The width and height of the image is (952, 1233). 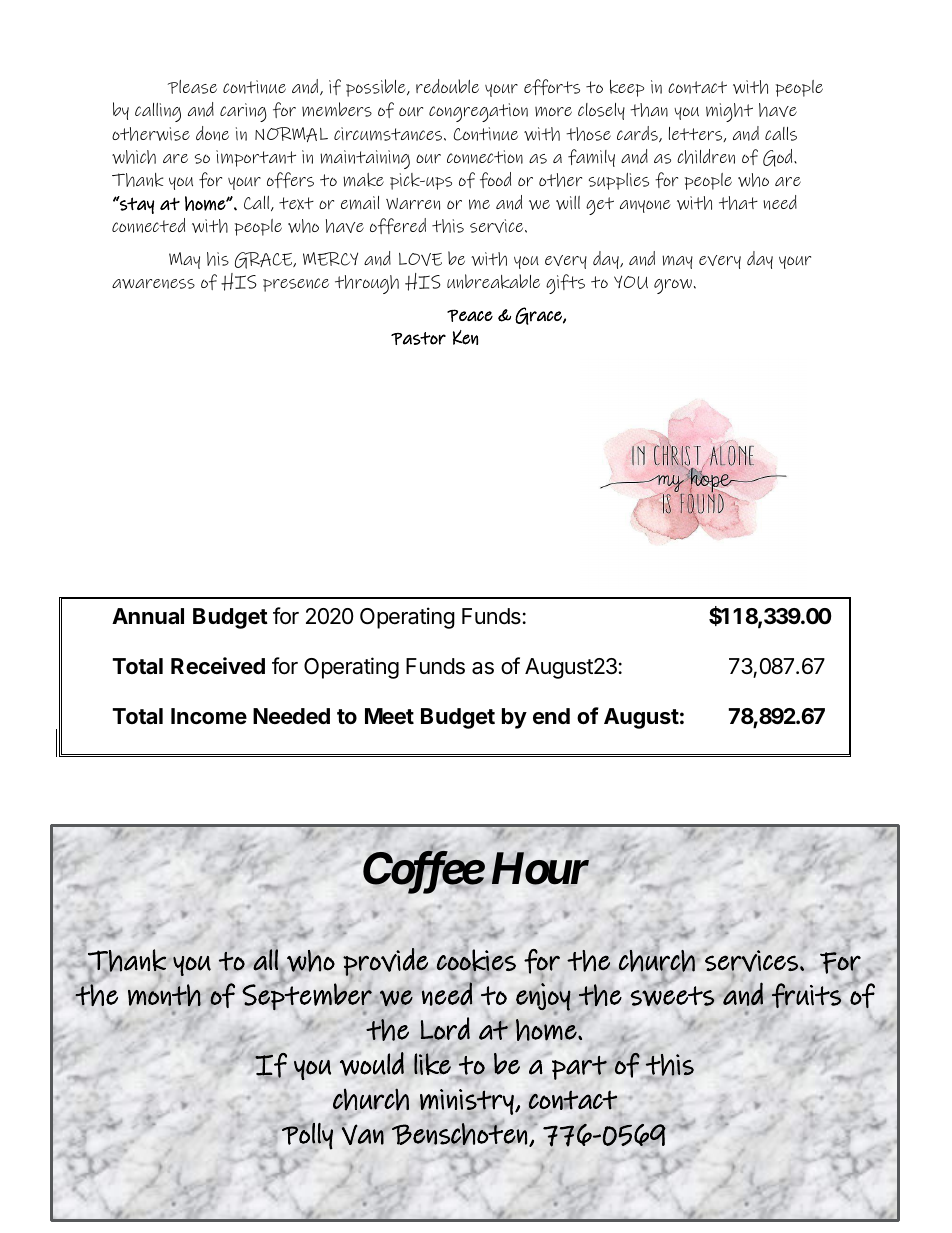 I want to click on Meet, so click(x=389, y=716).
